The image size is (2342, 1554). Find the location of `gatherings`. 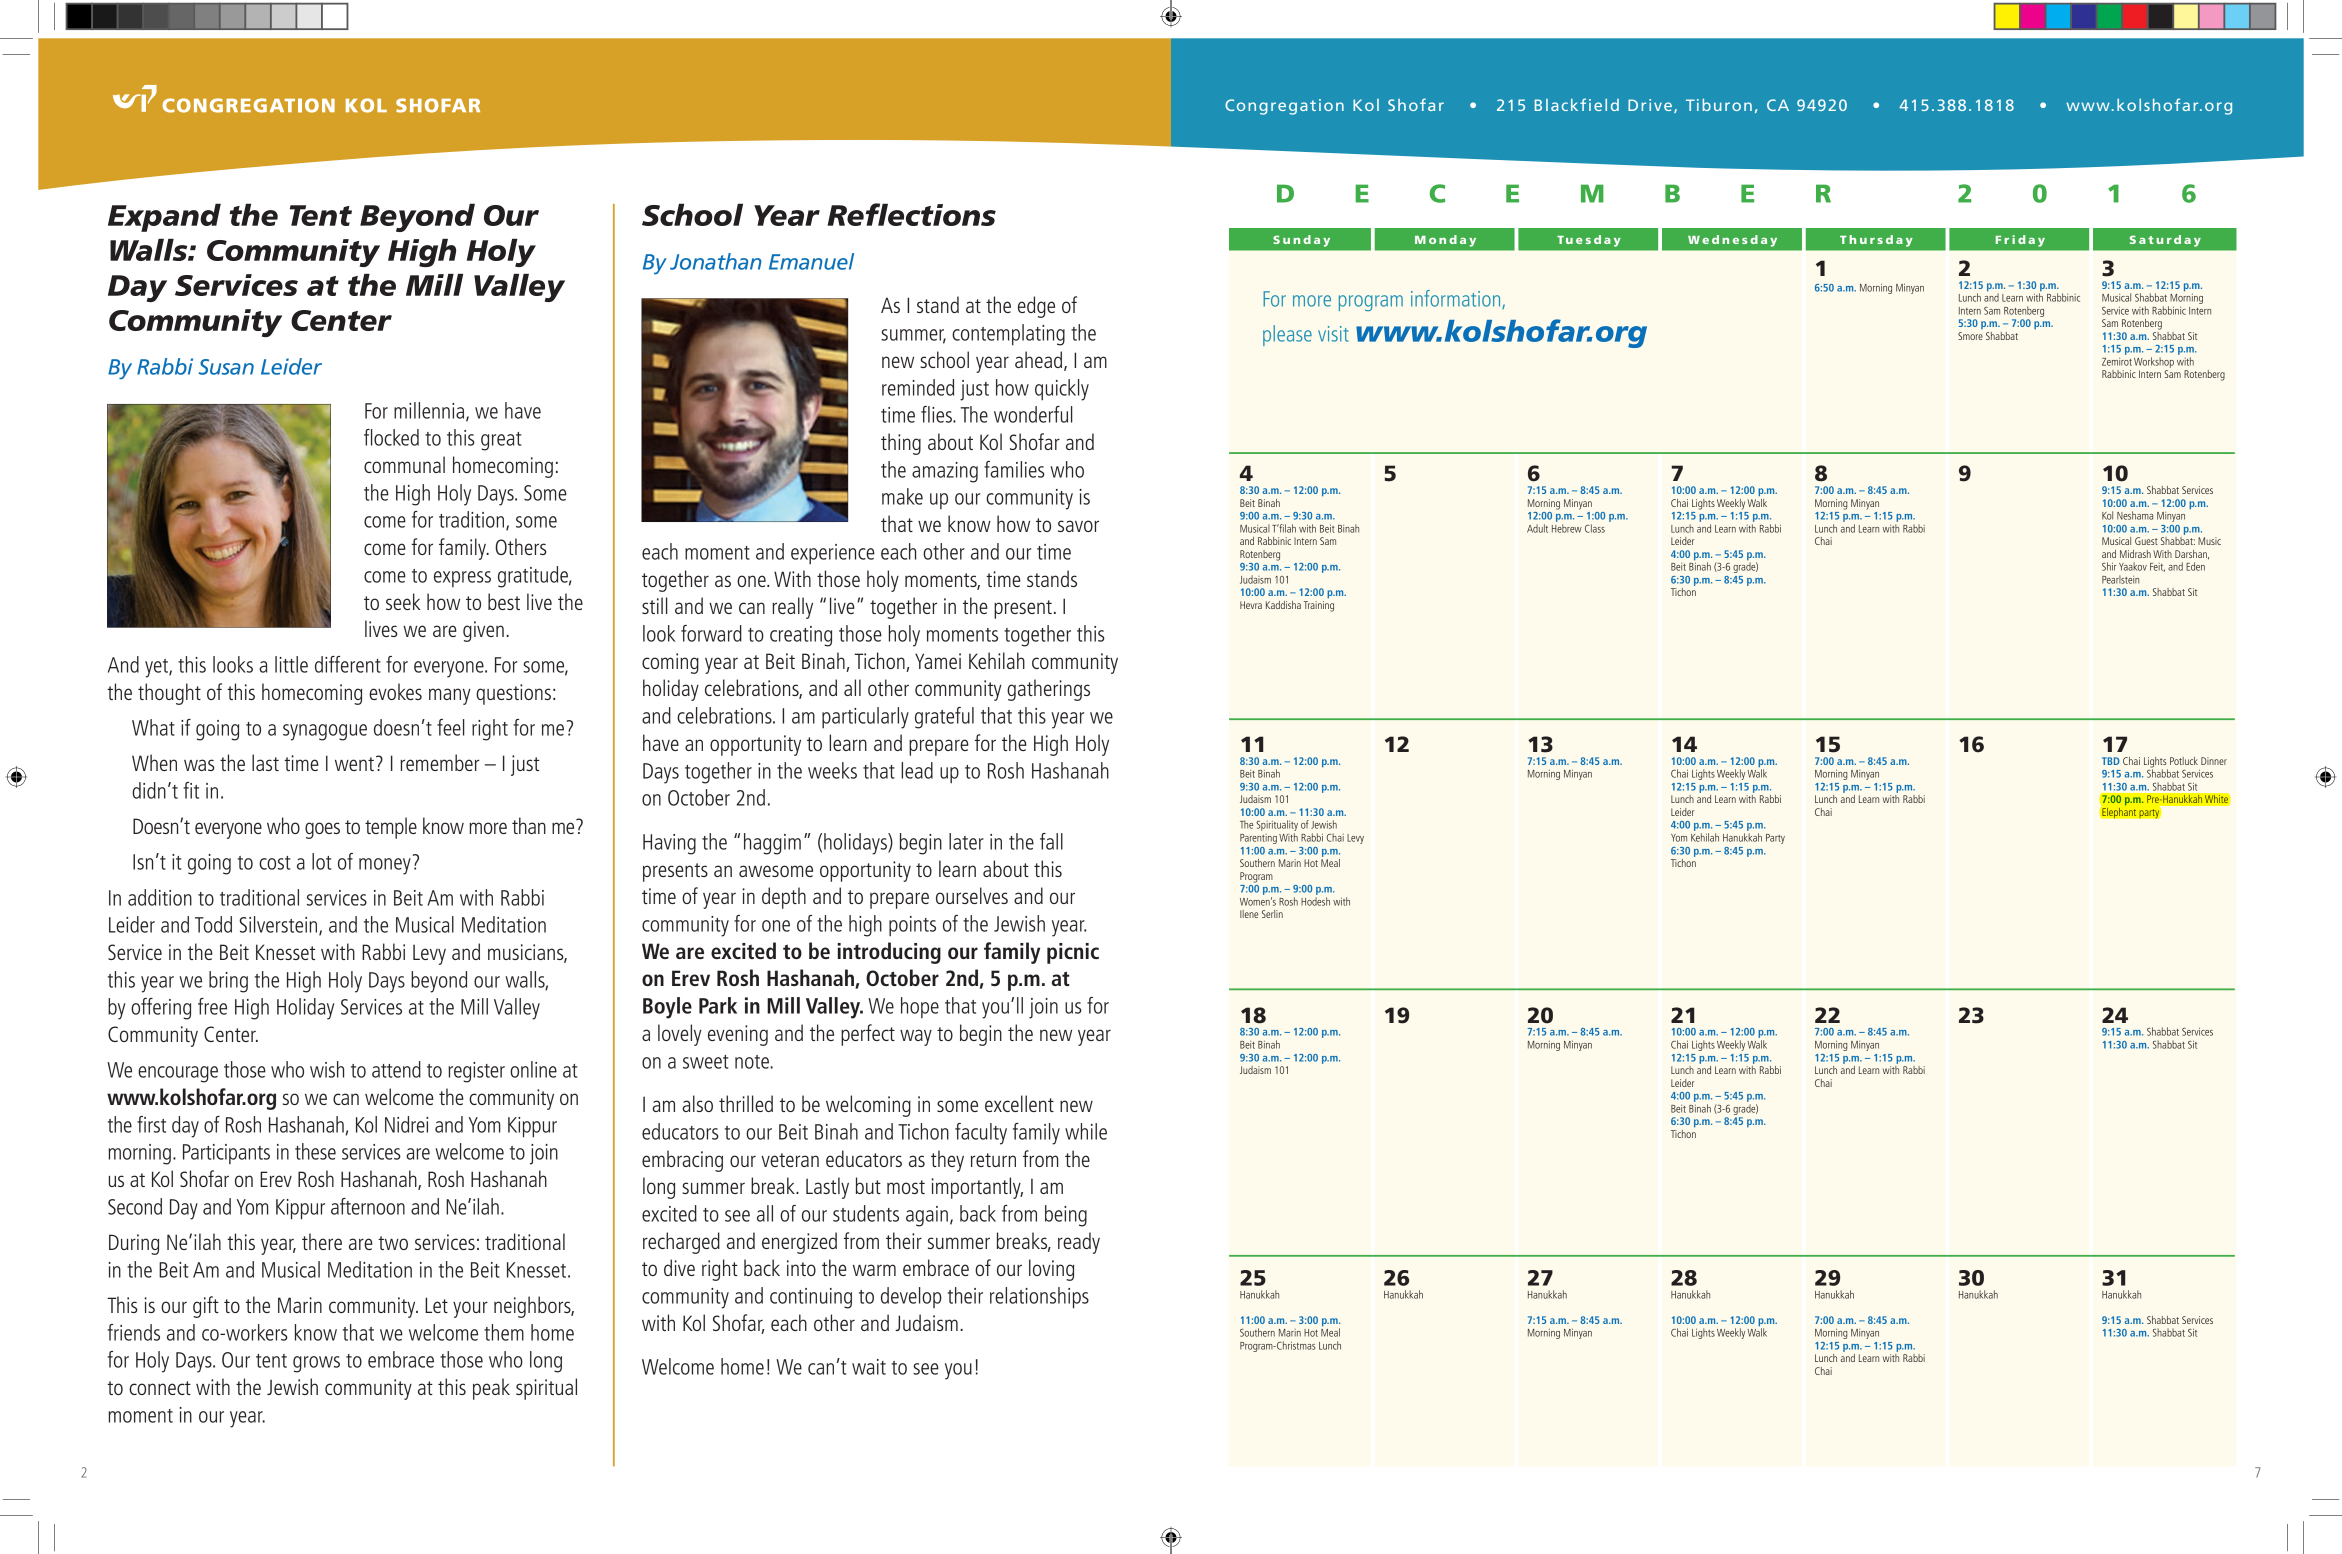

gatherings is located at coordinates (1048, 690).
